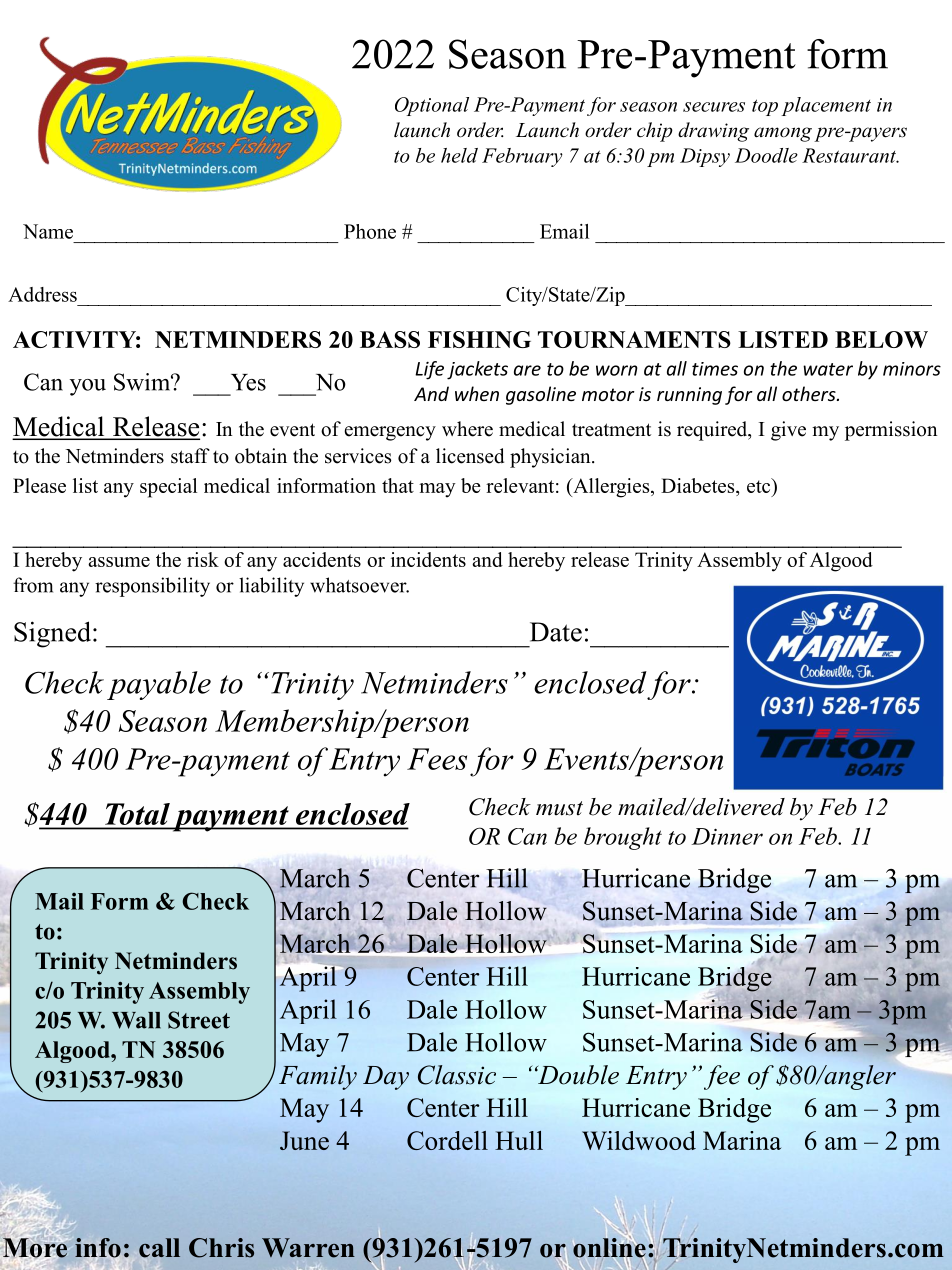  What do you see at coordinates (370, 231) in the screenshot?
I see `Phone` at bounding box center [370, 231].
